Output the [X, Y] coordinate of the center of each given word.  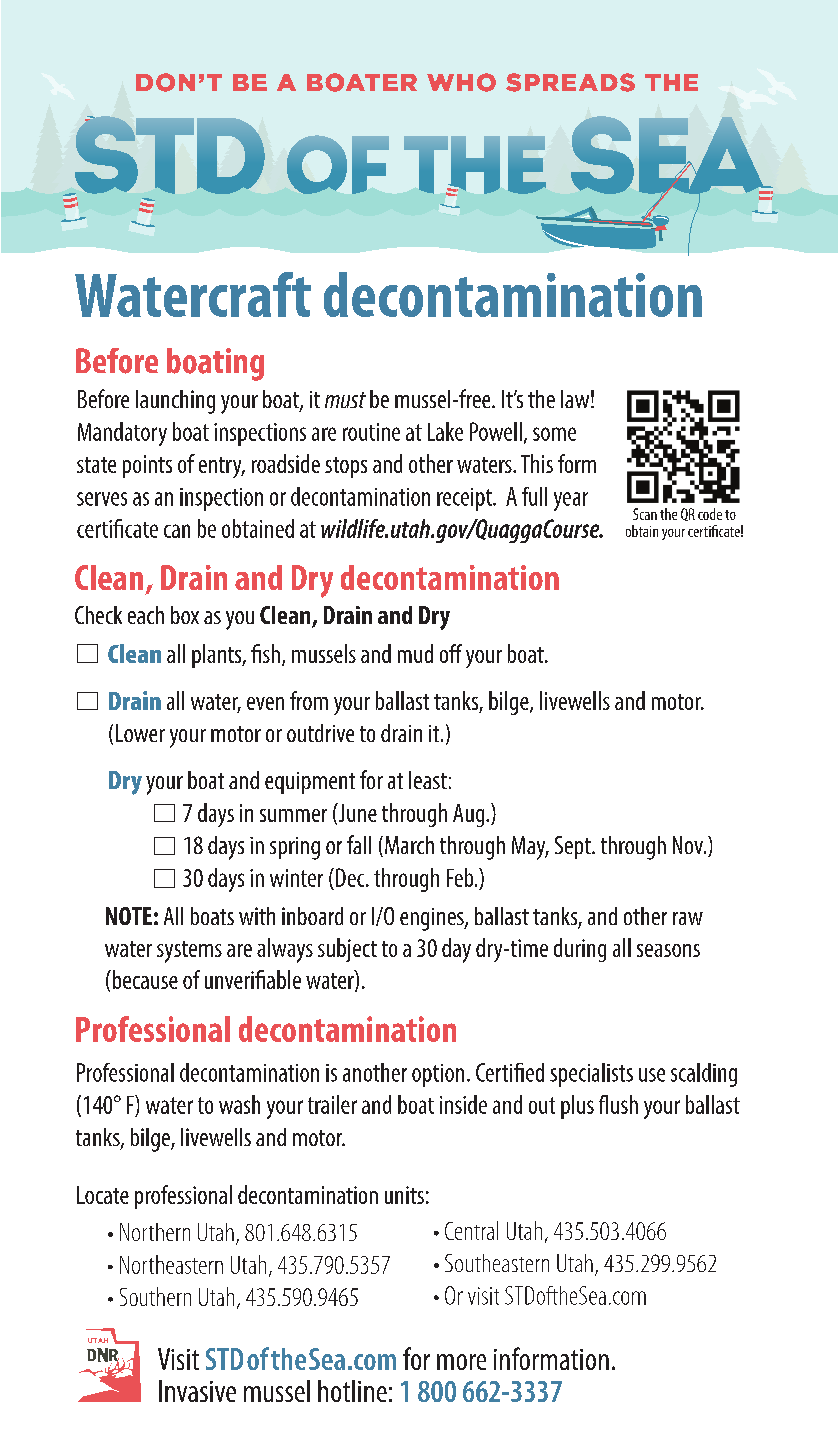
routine [371, 432]
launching [175, 402]
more [461, 1362]
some [554, 434]
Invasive [197, 1391]
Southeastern [497, 1263]
